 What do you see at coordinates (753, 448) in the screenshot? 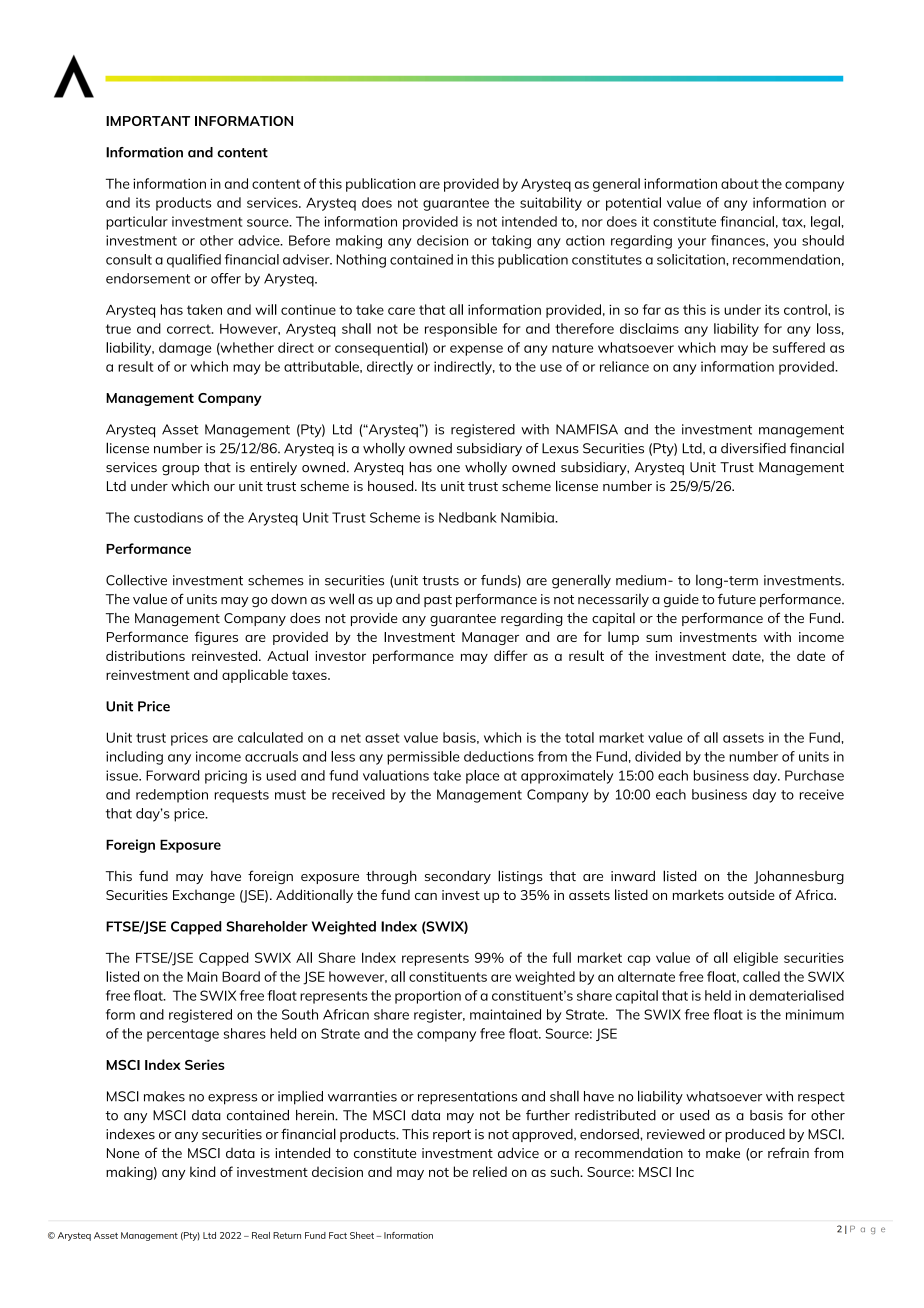
I see `diversified` at bounding box center [753, 448].
